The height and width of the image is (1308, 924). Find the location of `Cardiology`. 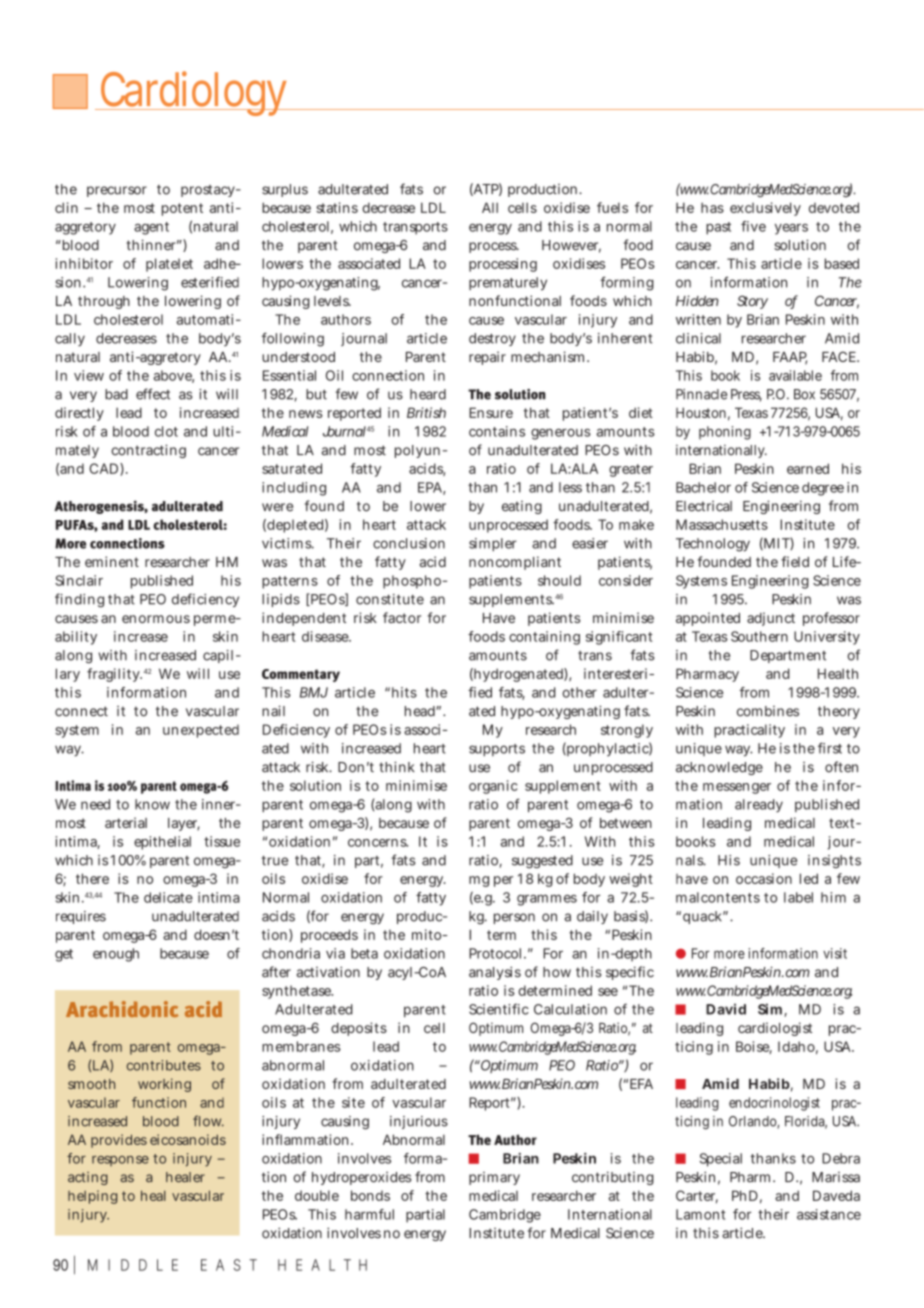

Cardiology is located at coordinates (195, 93).
